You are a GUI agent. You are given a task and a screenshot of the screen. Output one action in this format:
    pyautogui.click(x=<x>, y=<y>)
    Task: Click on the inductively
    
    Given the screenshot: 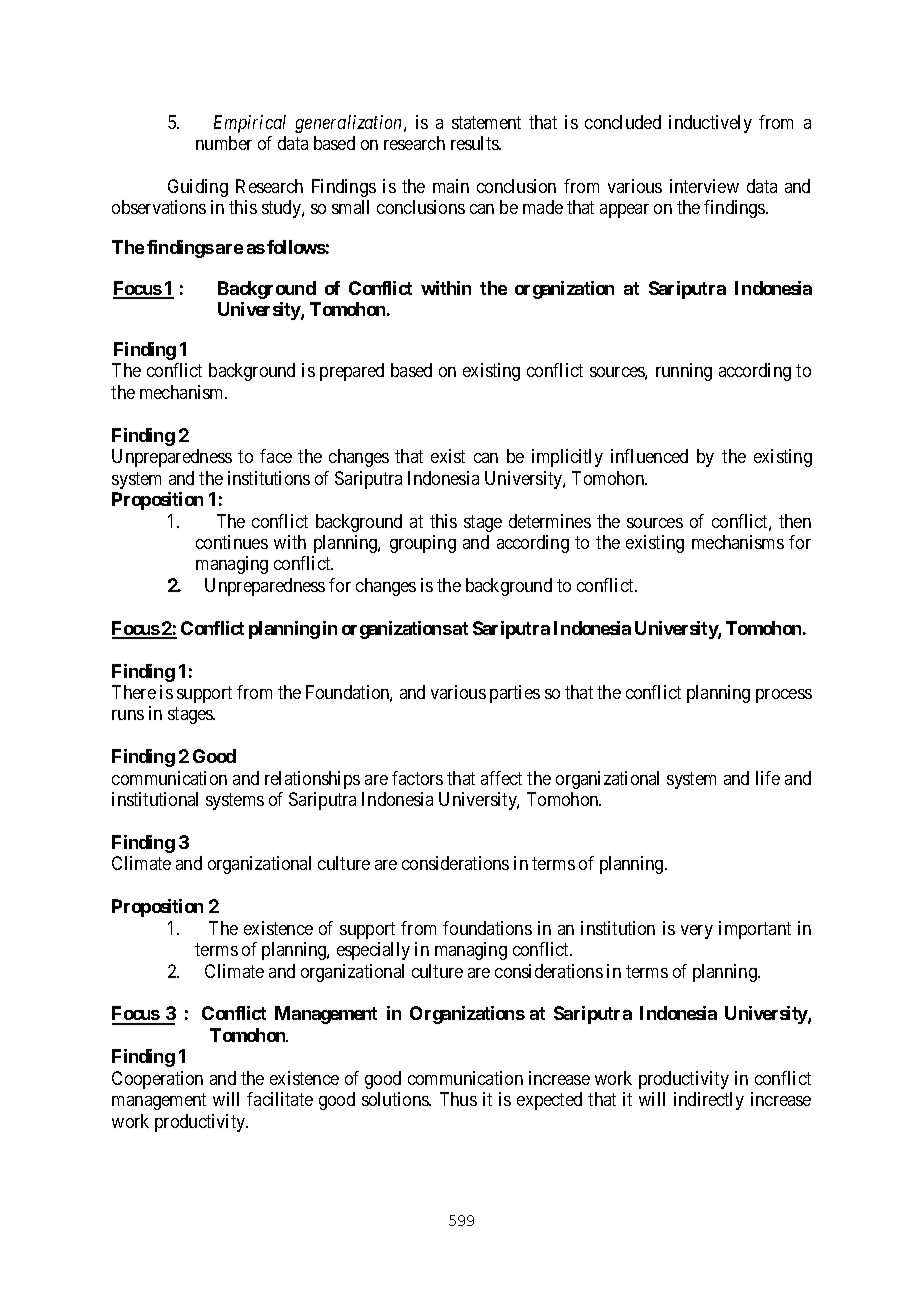 What is the action you would take?
    pyautogui.click(x=710, y=124)
